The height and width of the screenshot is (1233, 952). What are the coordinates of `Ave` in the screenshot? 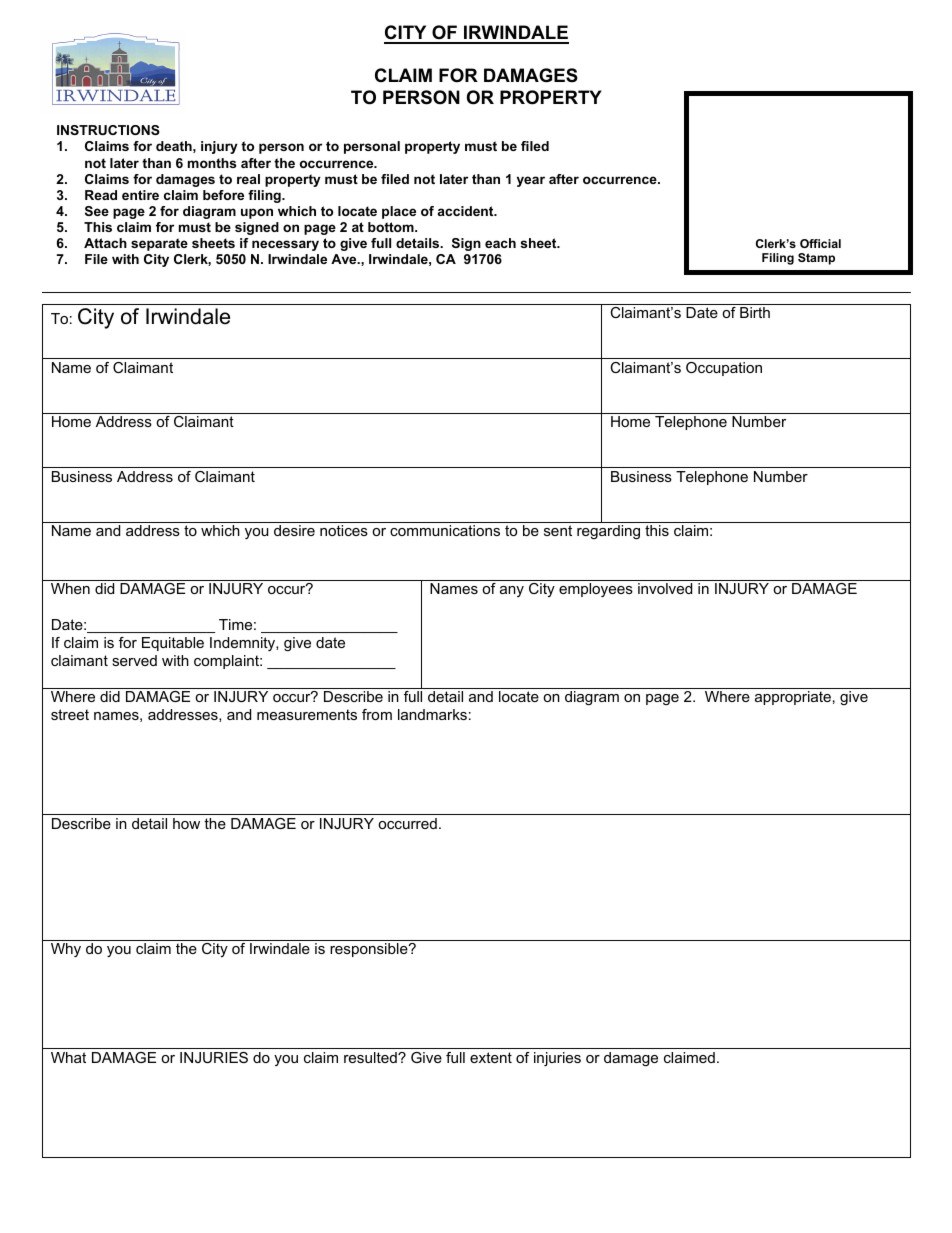 It's located at (345, 259).
